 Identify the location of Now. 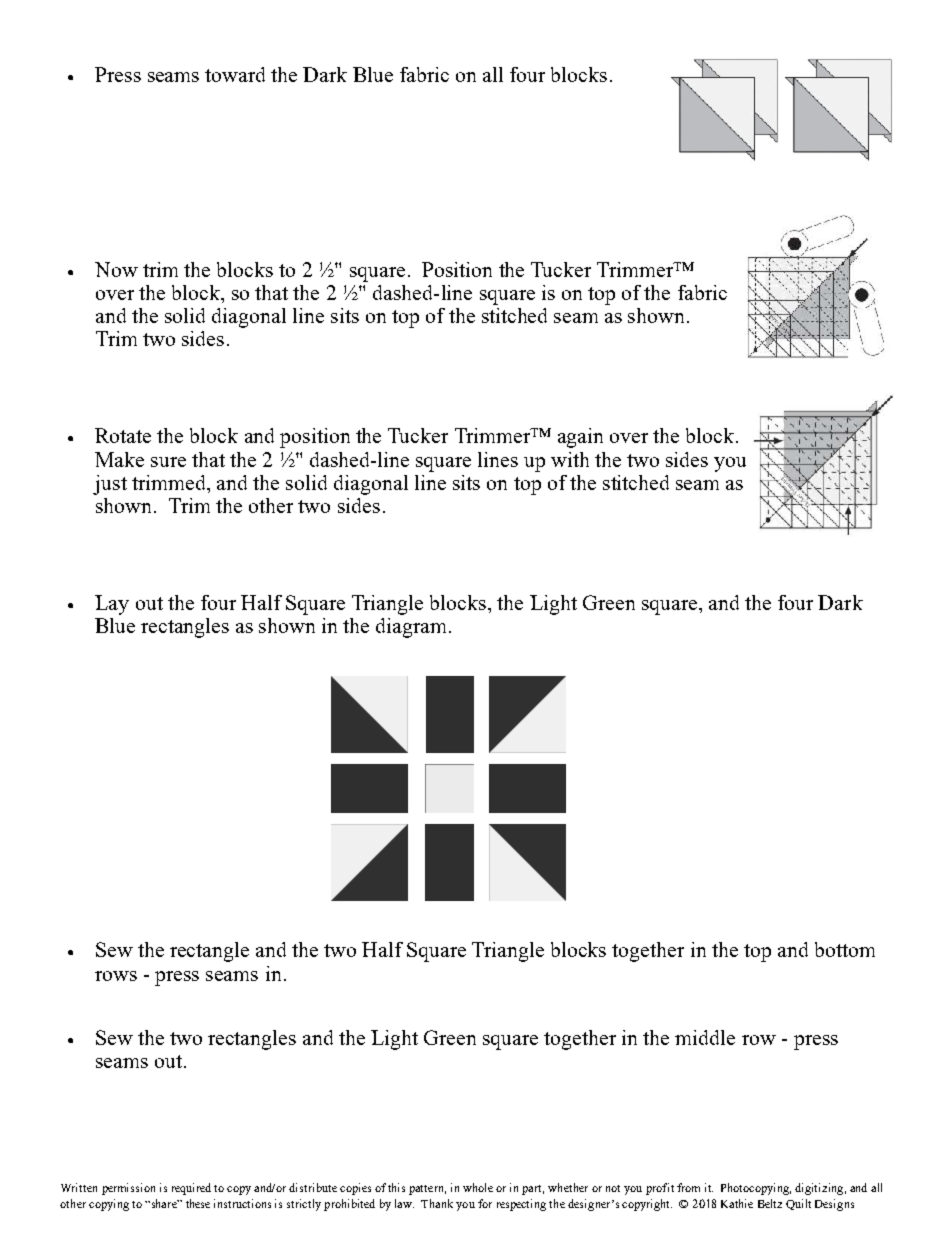
(116, 269).
